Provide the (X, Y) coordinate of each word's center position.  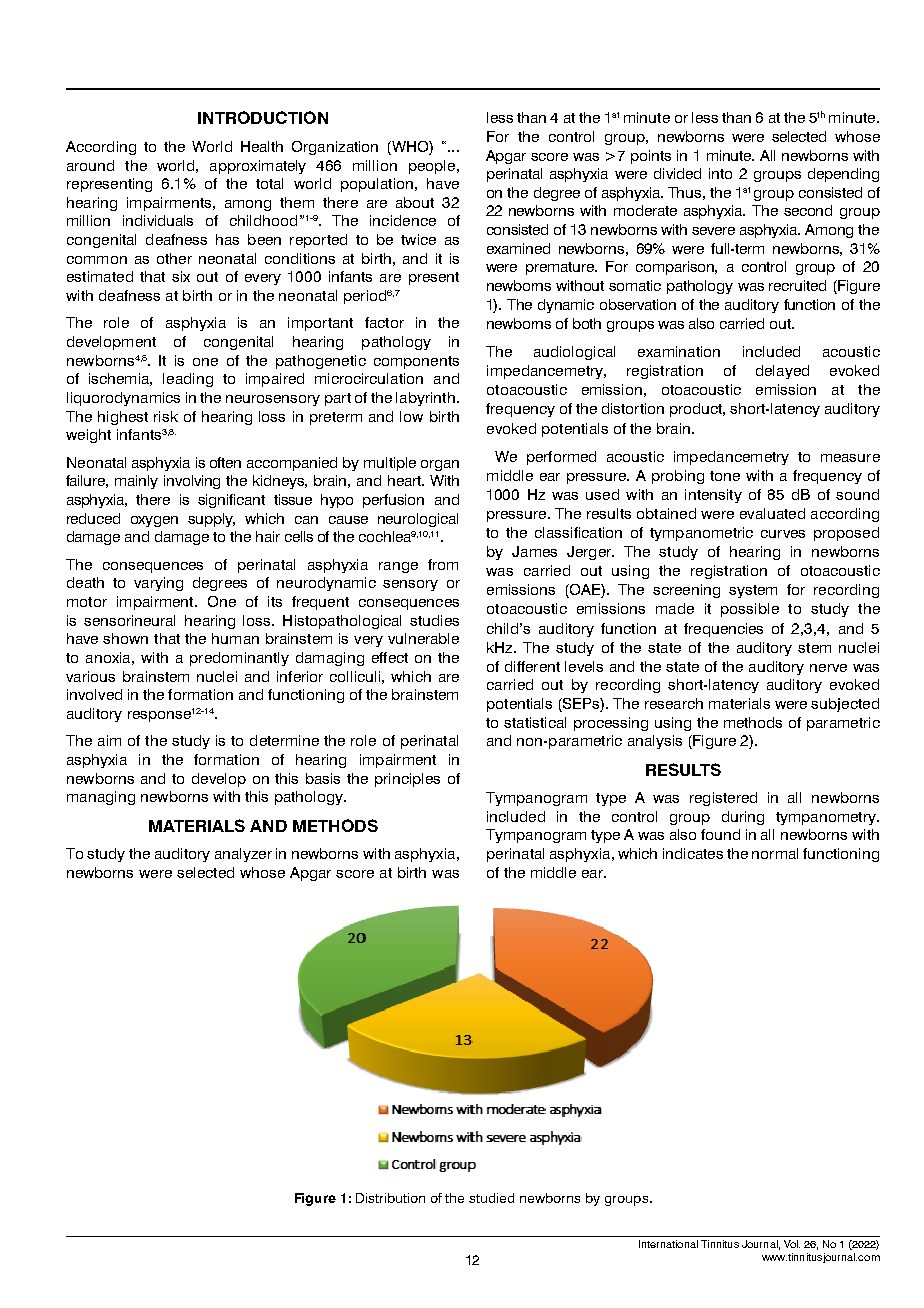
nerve (828, 668)
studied (491, 1198)
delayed (782, 372)
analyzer (243, 855)
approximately (258, 167)
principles (407, 780)
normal (775, 853)
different (532, 666)
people (432, 167)
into (720, 173)
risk (166, 416)
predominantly (239, 659)
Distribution (390, 1198)
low (411, 416)
